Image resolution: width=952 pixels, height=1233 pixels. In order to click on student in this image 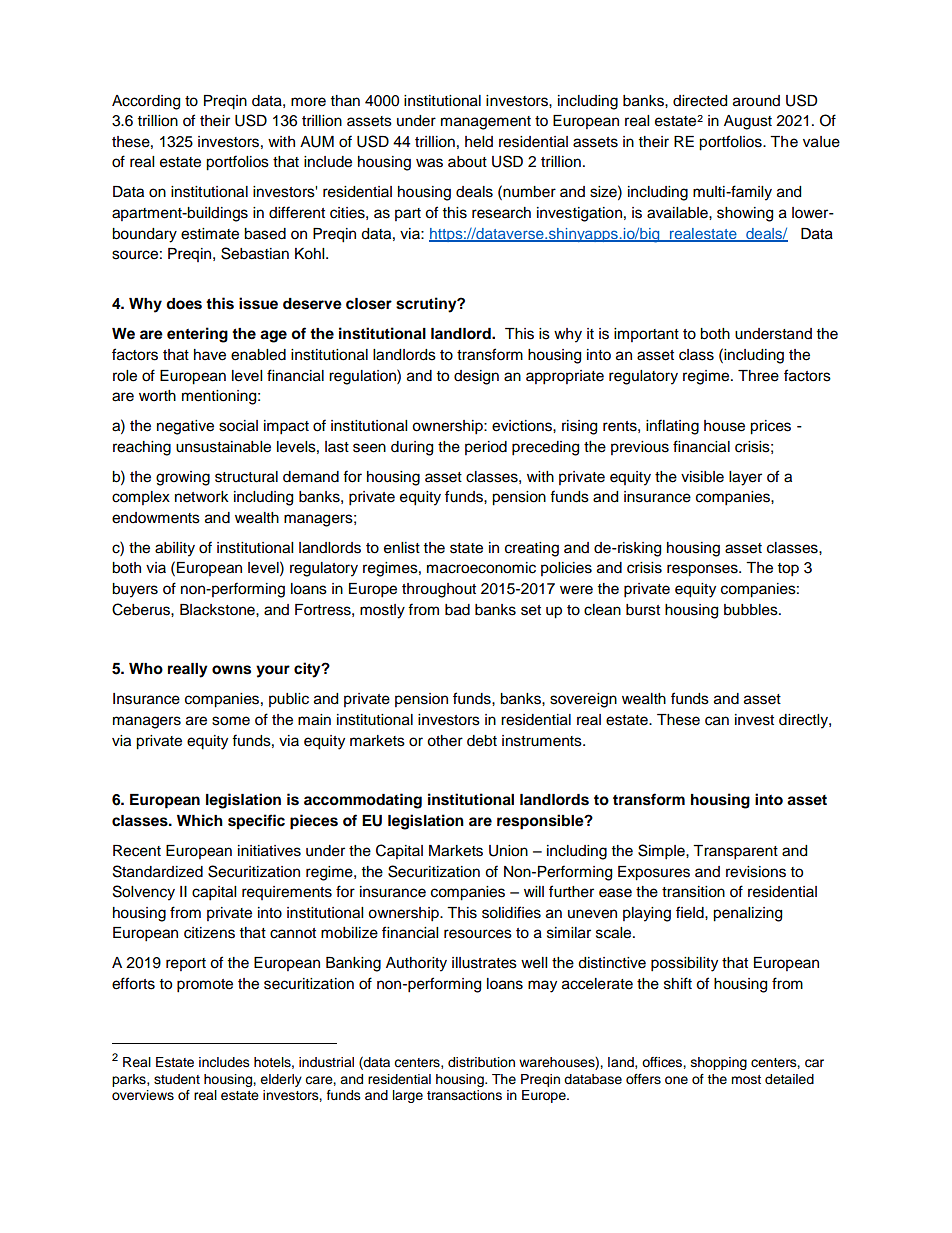, I will do `click(177, 1079)`.
